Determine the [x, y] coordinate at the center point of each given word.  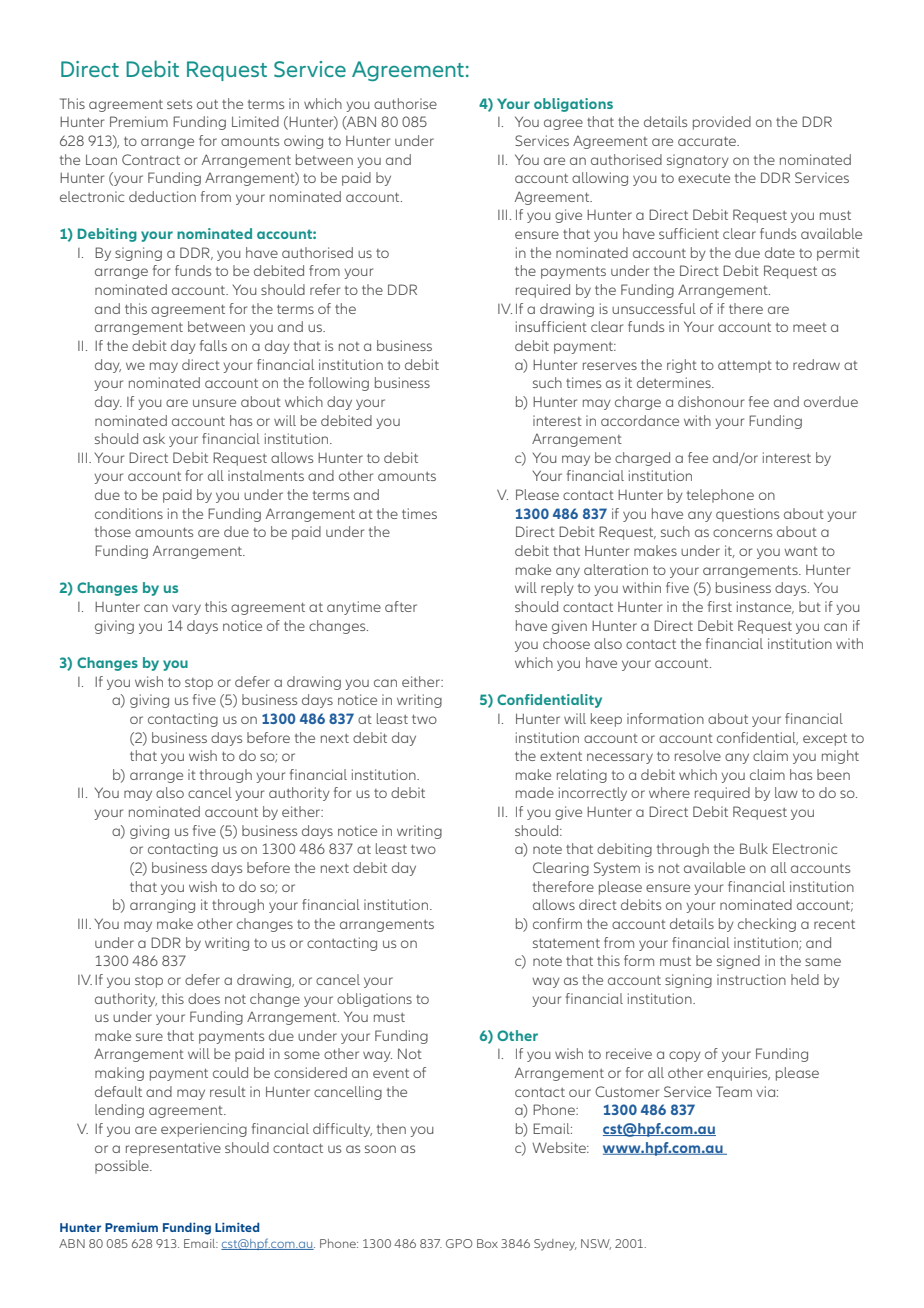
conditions [129, 513]
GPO [459, 1243]
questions [747, 515]
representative [173, 1149]
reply [557, 589]
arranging [162, 906]
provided [722, 123]
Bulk [754, 848]
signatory [698, 161]
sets [179, 104]
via [765, 1091]
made [535, 792]
